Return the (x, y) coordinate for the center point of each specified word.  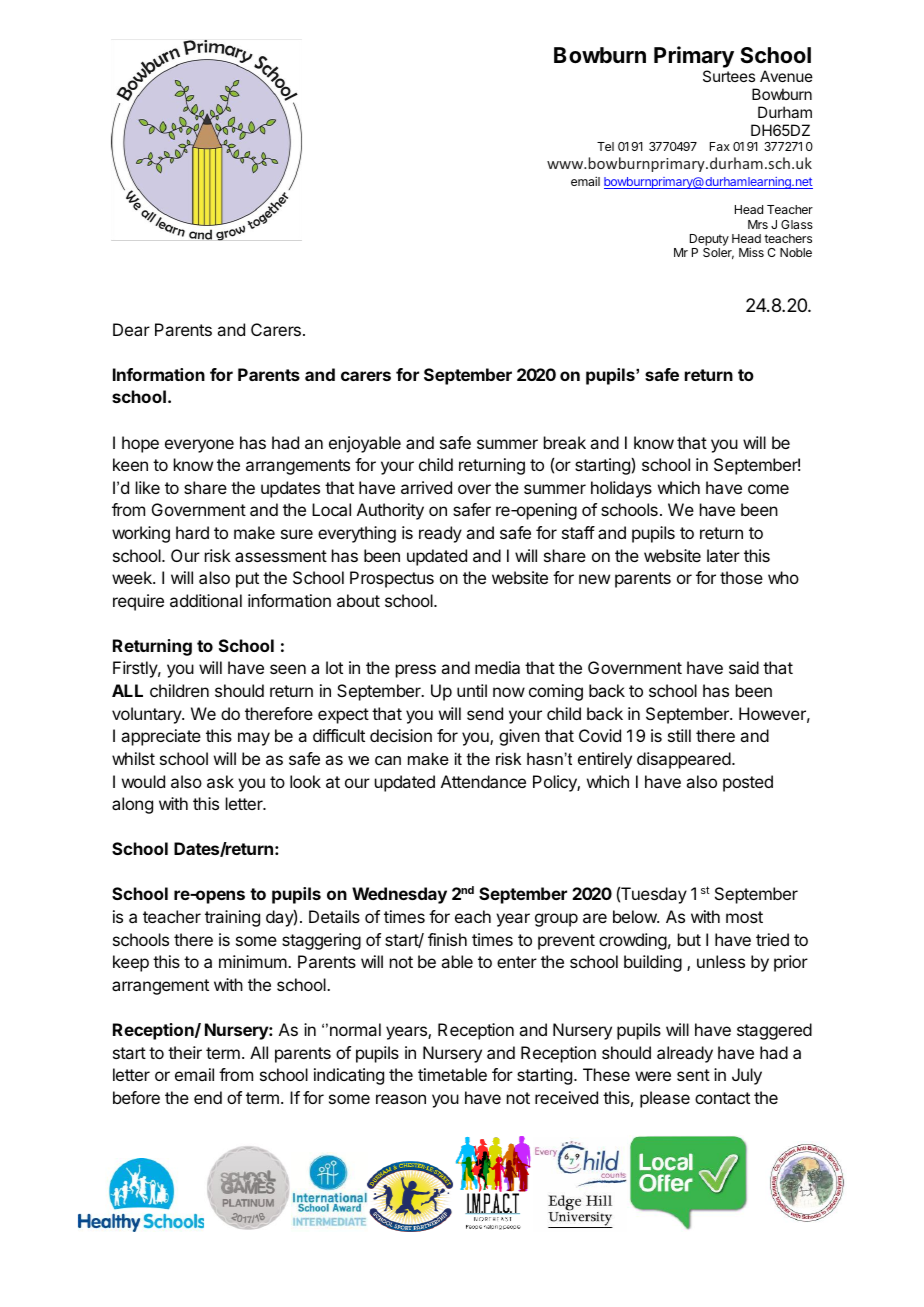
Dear (131, 329)
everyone (199, 446)
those (741, 577)
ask (220, 781)
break (565, 442)
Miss (751, 252)
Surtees (729, 76)
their (185, 1052)
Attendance (483, 781)
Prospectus (392, 579)
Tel (605, 146)
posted (748, 783)
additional (206, 600)
